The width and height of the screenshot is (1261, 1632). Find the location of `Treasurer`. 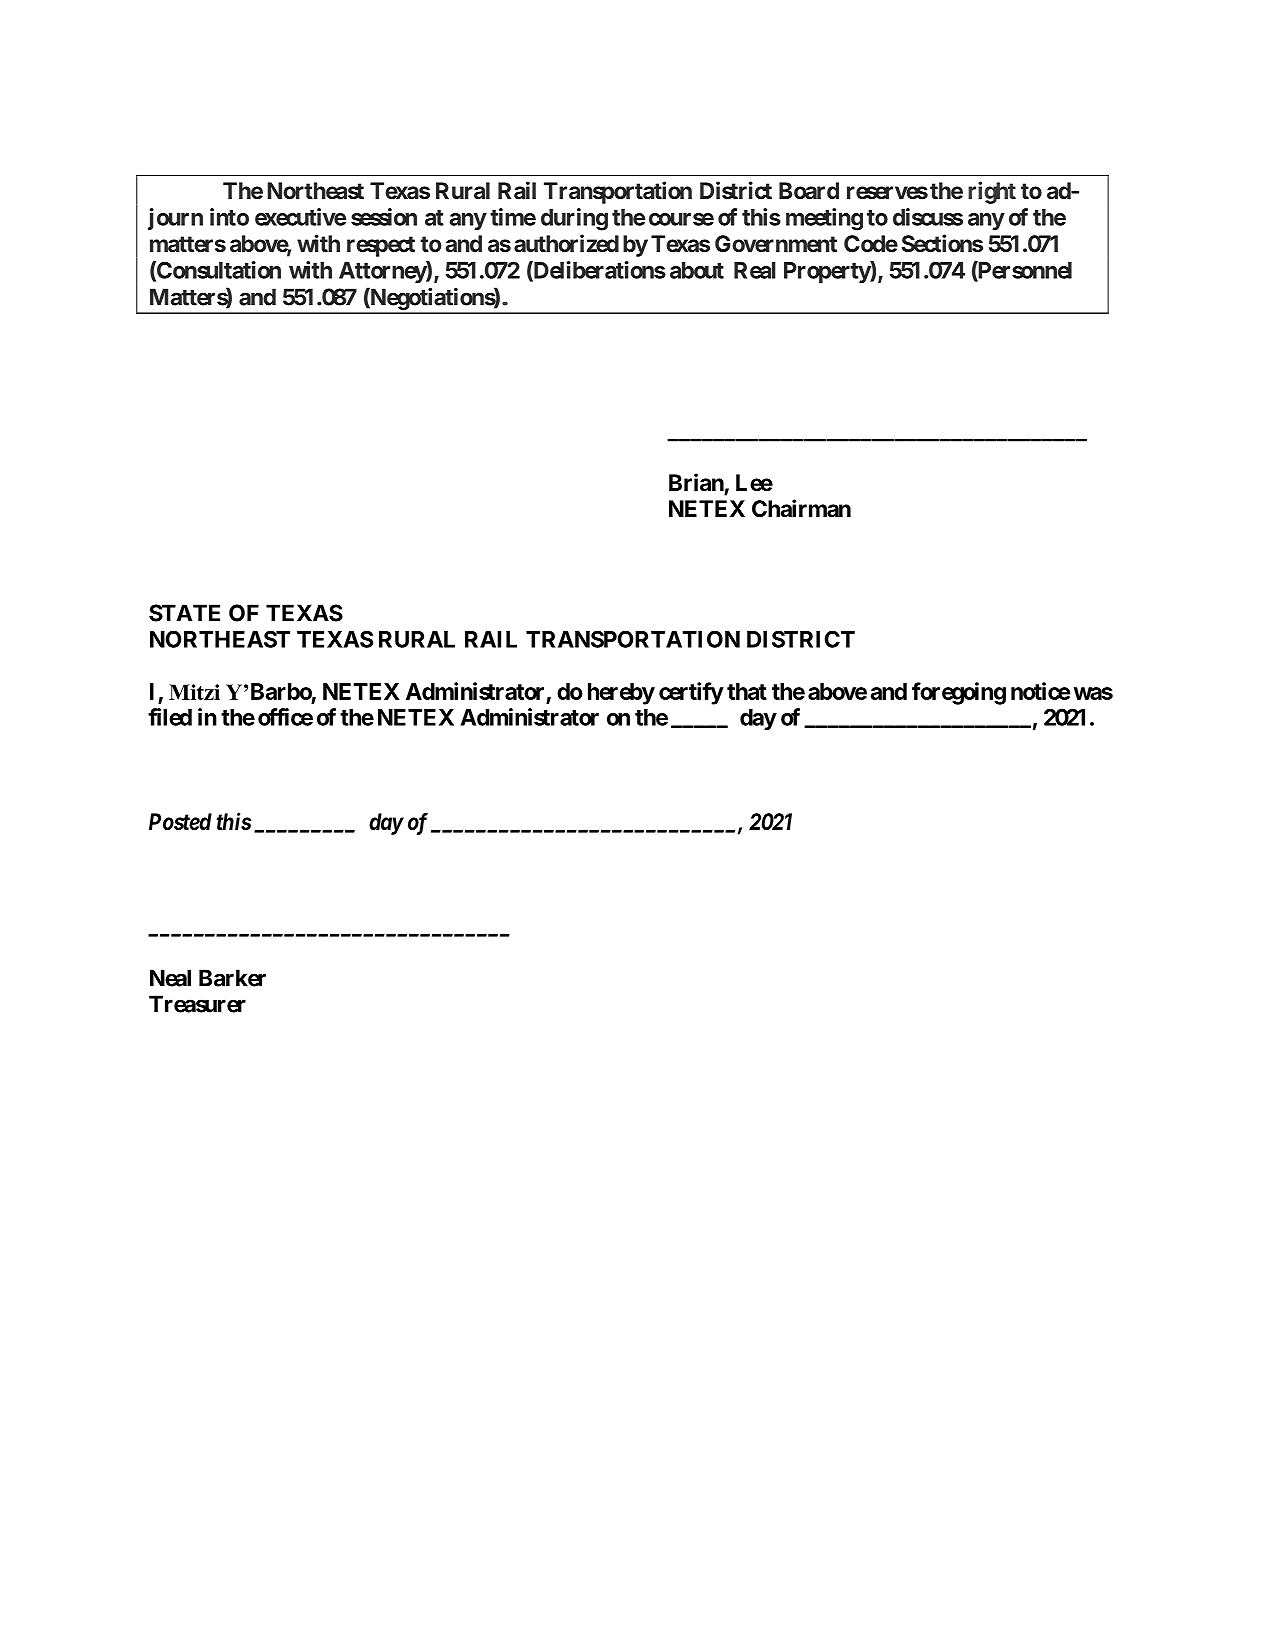

Treasurer is located at coordinates (197, 1004).
